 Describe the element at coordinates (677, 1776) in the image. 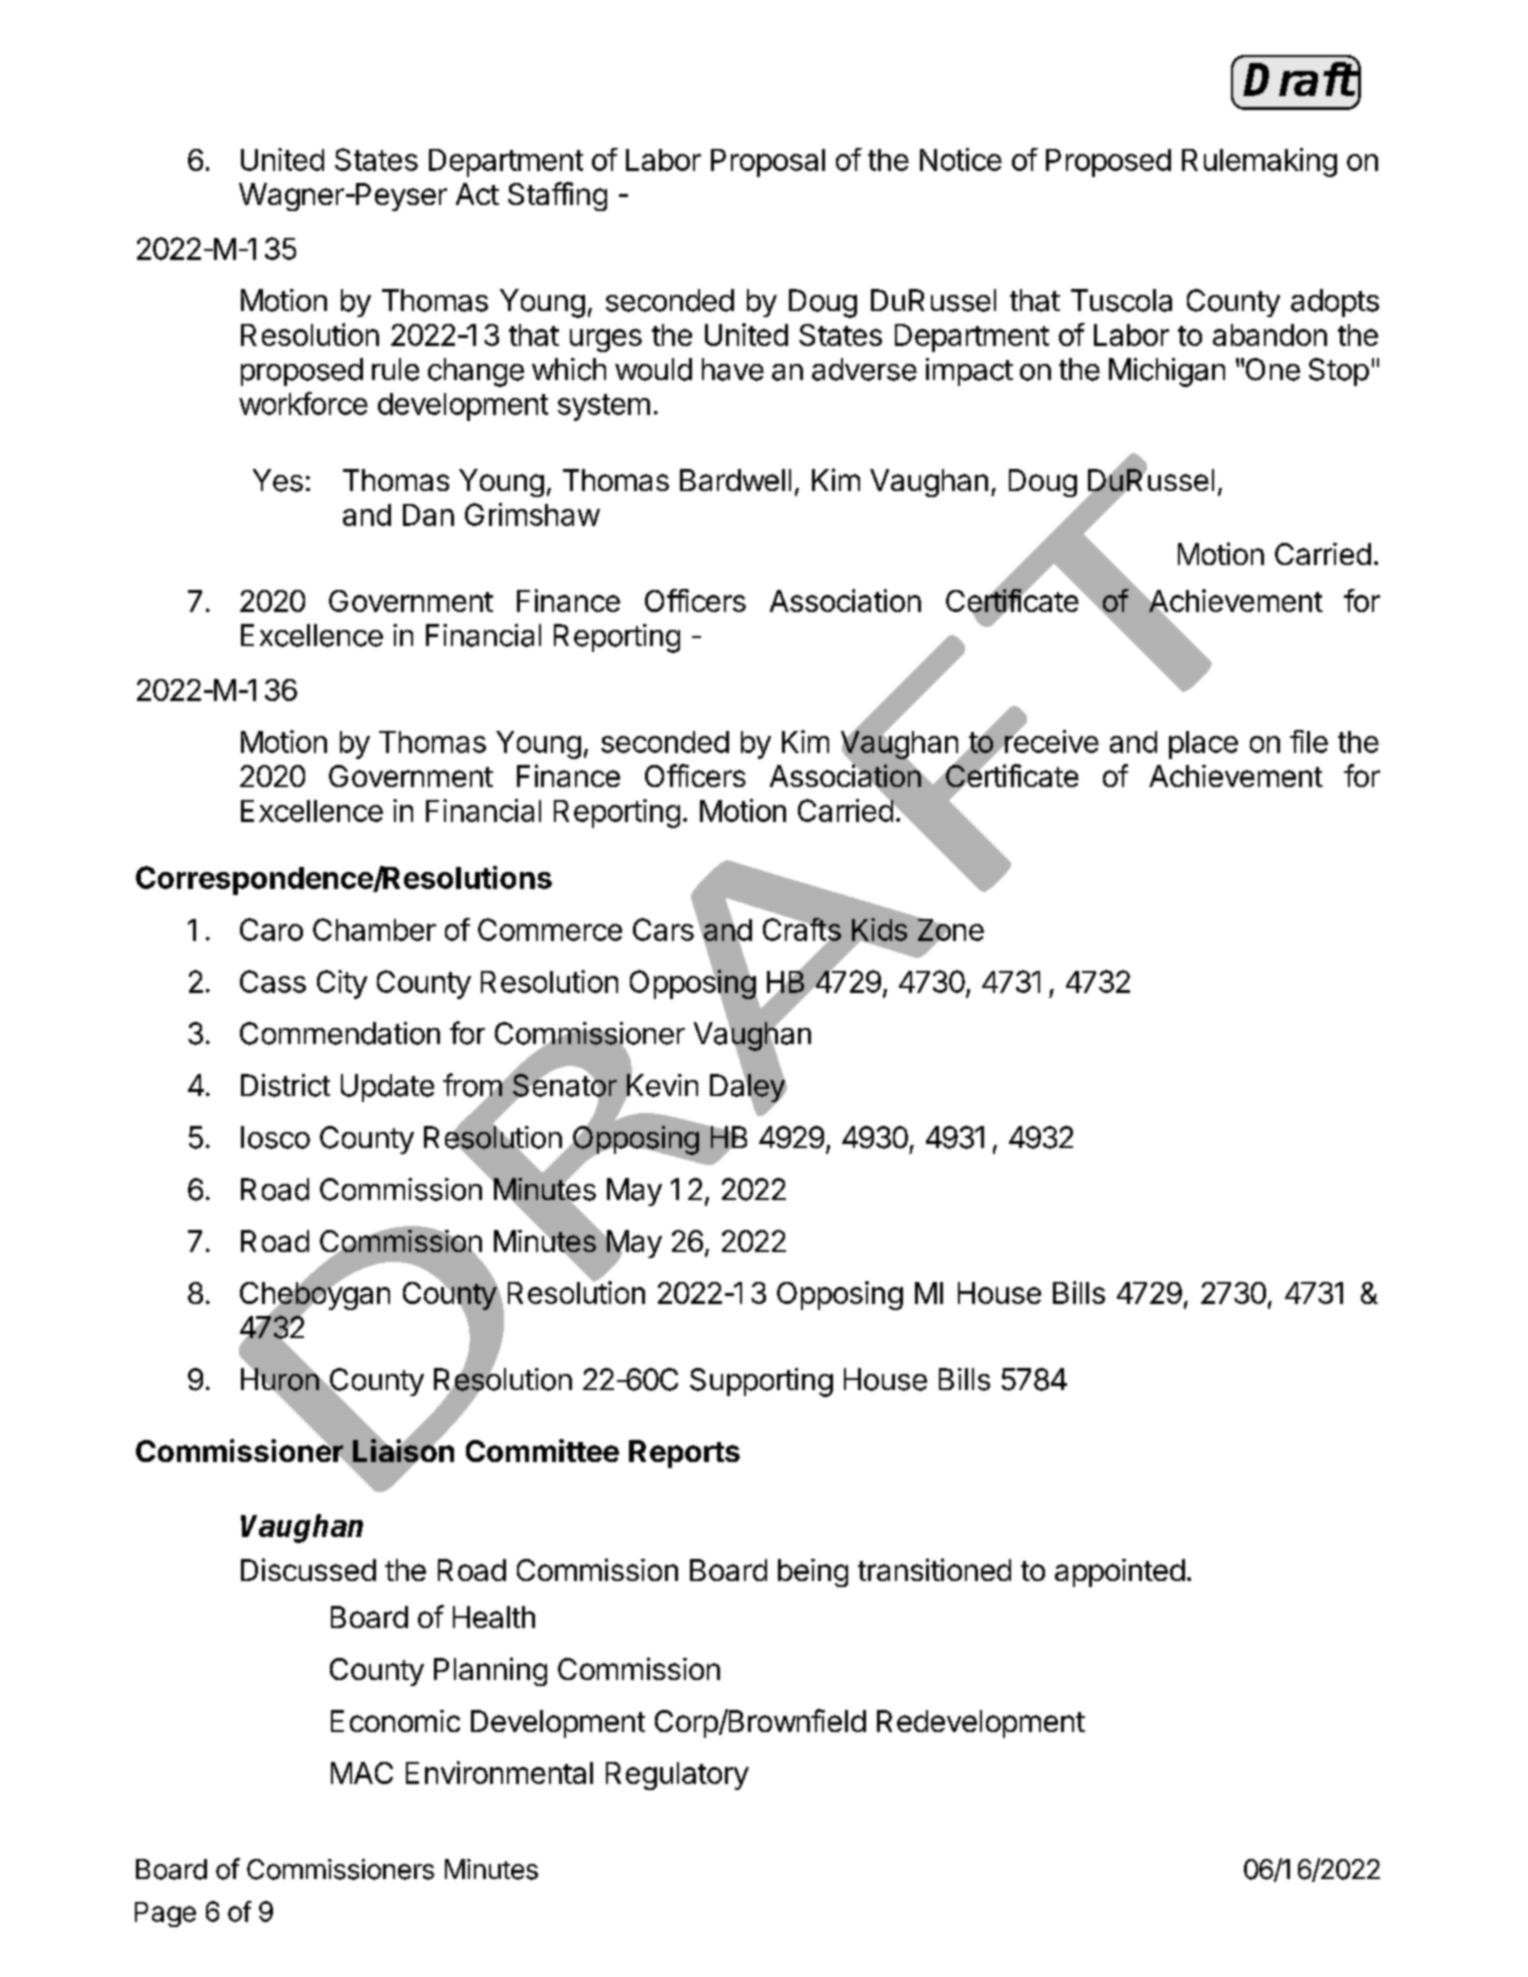

I see `Regulatory` at that location.
